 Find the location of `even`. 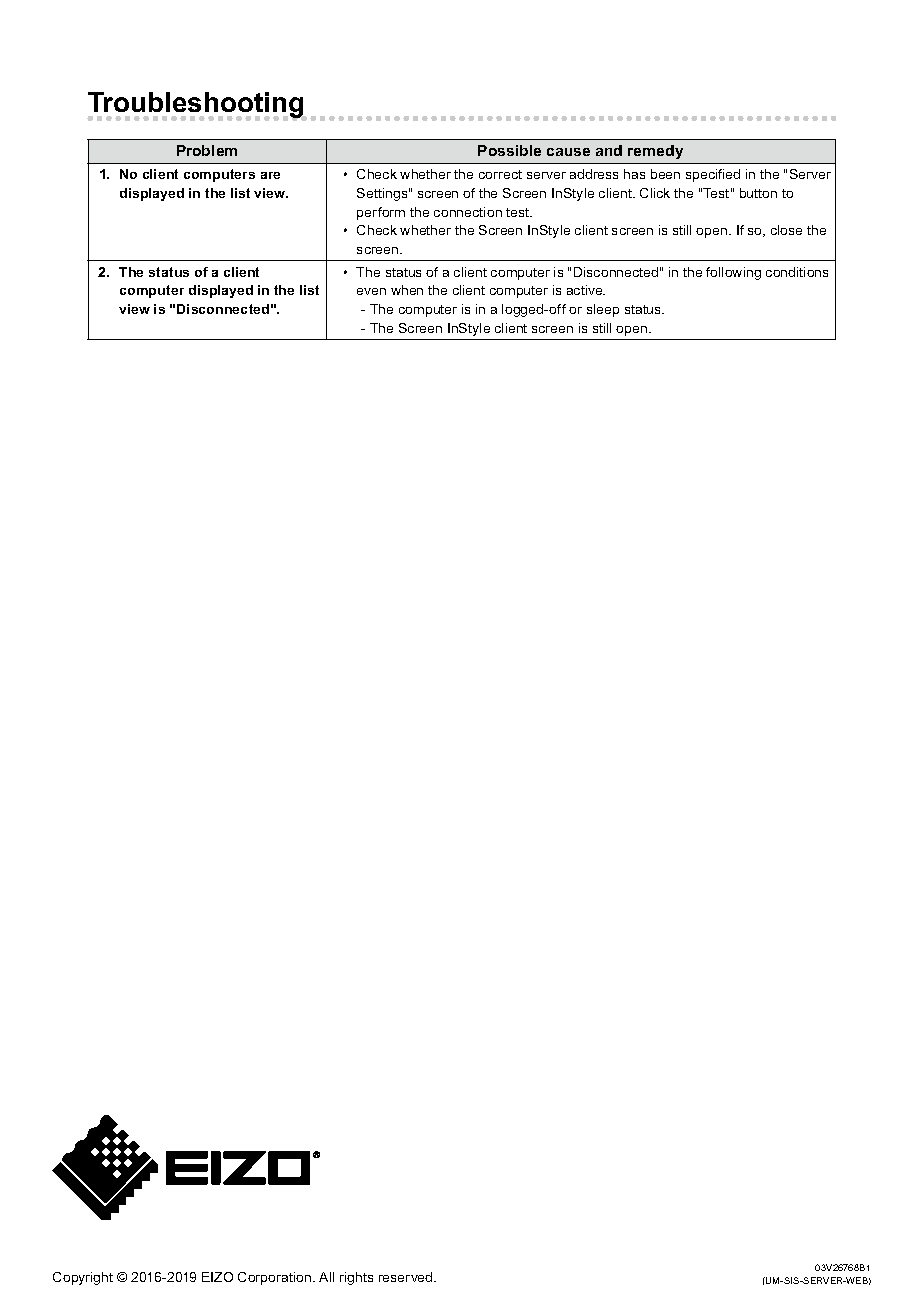

even is located at coordinates (371, 291).
